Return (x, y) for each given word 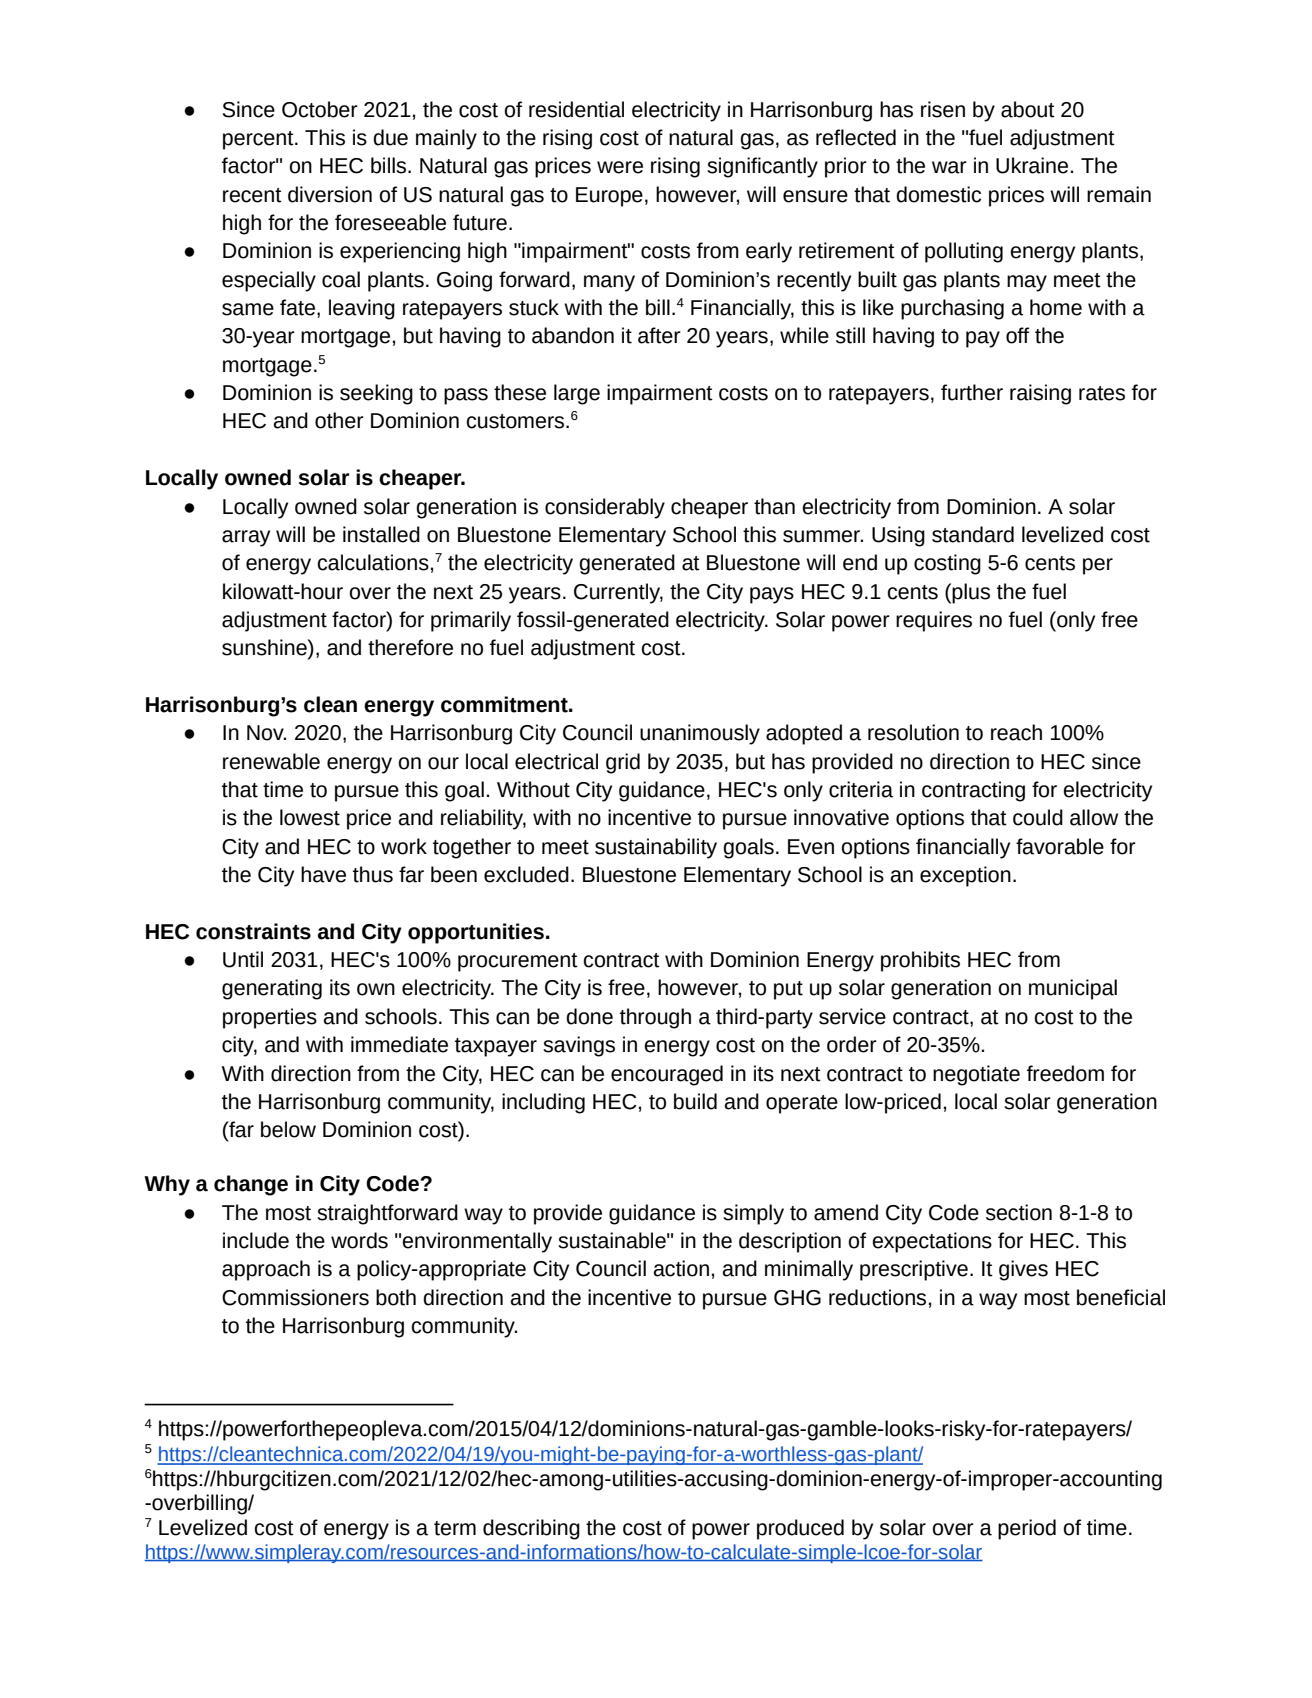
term (455, 1528)
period (1027, 1529)
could (1038, 817)
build (695, 1101)
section (1019, 1212)
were (620, 167)
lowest (310, 817)
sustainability (656, 848)
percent (259, 140)
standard (973, 534)
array (246, 538)
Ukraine (1032, 165)
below (288, 1129)
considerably (605, 508)
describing (531, 1529)
